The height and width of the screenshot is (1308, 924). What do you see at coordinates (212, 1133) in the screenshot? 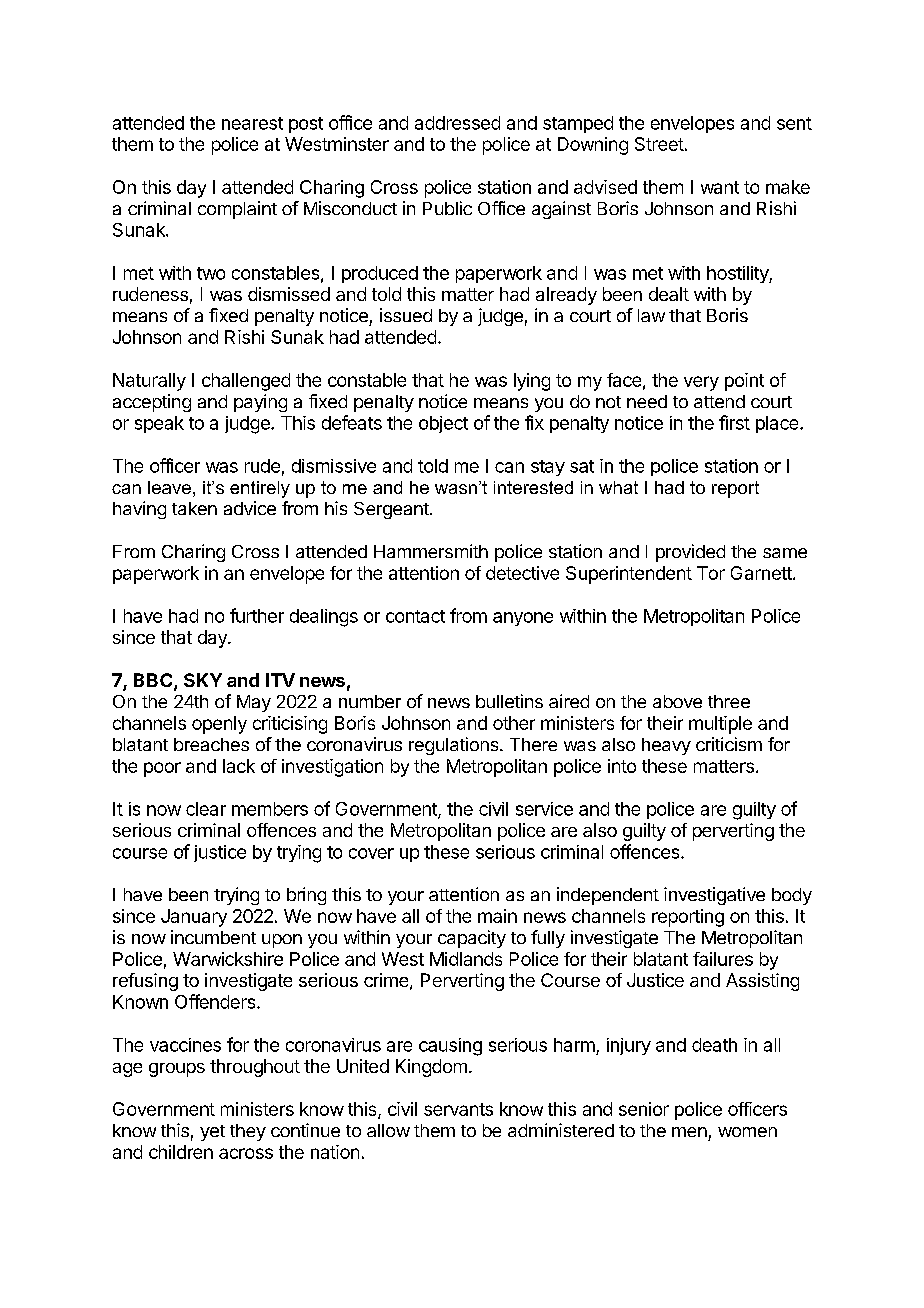
I see `yet` at bounding box center [212, 1133].
